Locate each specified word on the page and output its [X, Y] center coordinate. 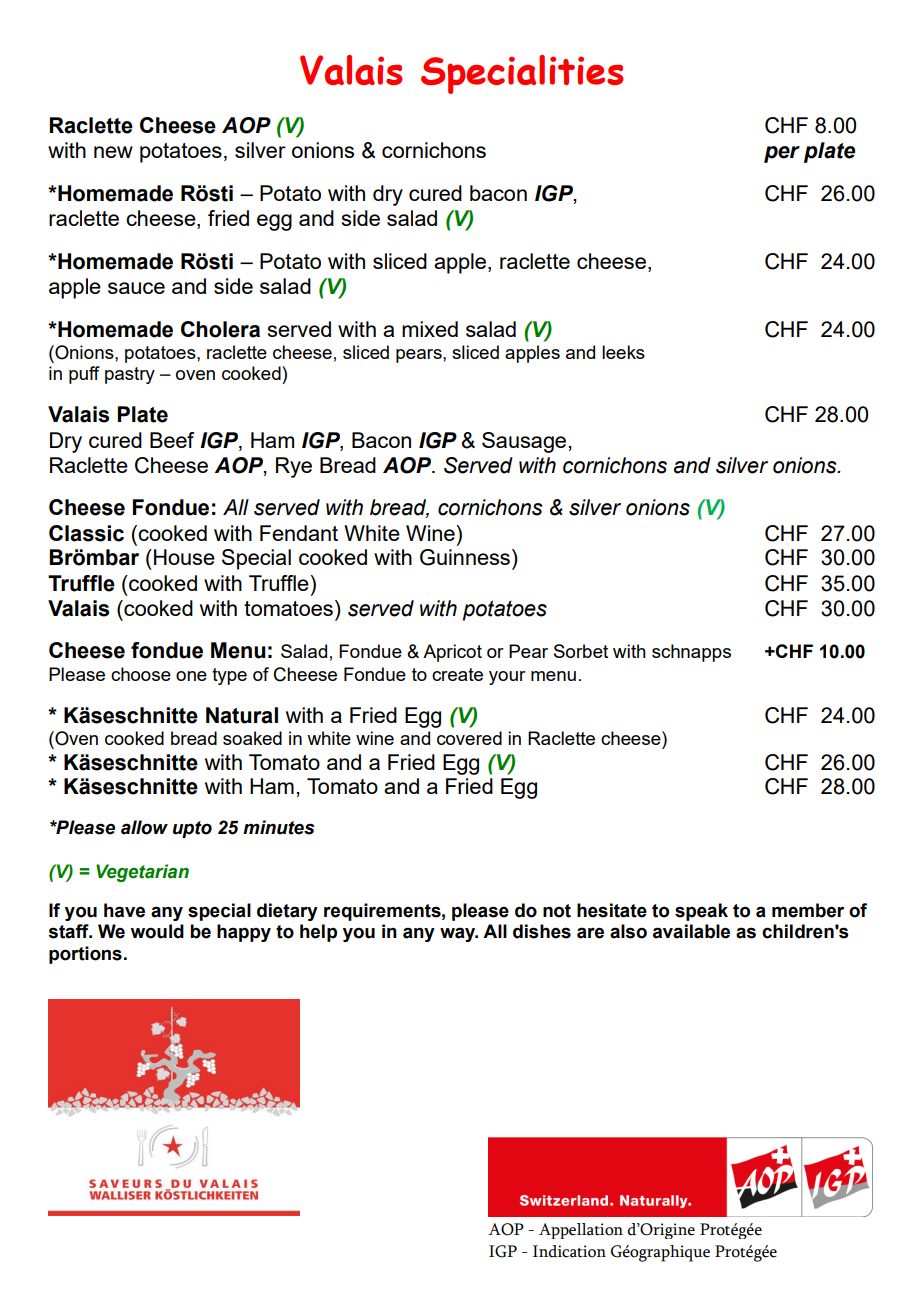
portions [85, 955]
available [691, 931]
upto [192, 829]
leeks [623, 352]
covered [469, 738]
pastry [130, 375]
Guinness [465, 557]
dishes [542, 931]
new [113, 152]
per [782, 154]
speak [701, 912]
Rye [294, 467]
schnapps [691, 653]
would [157, 931]
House [184, 557]
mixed [430, 329]
